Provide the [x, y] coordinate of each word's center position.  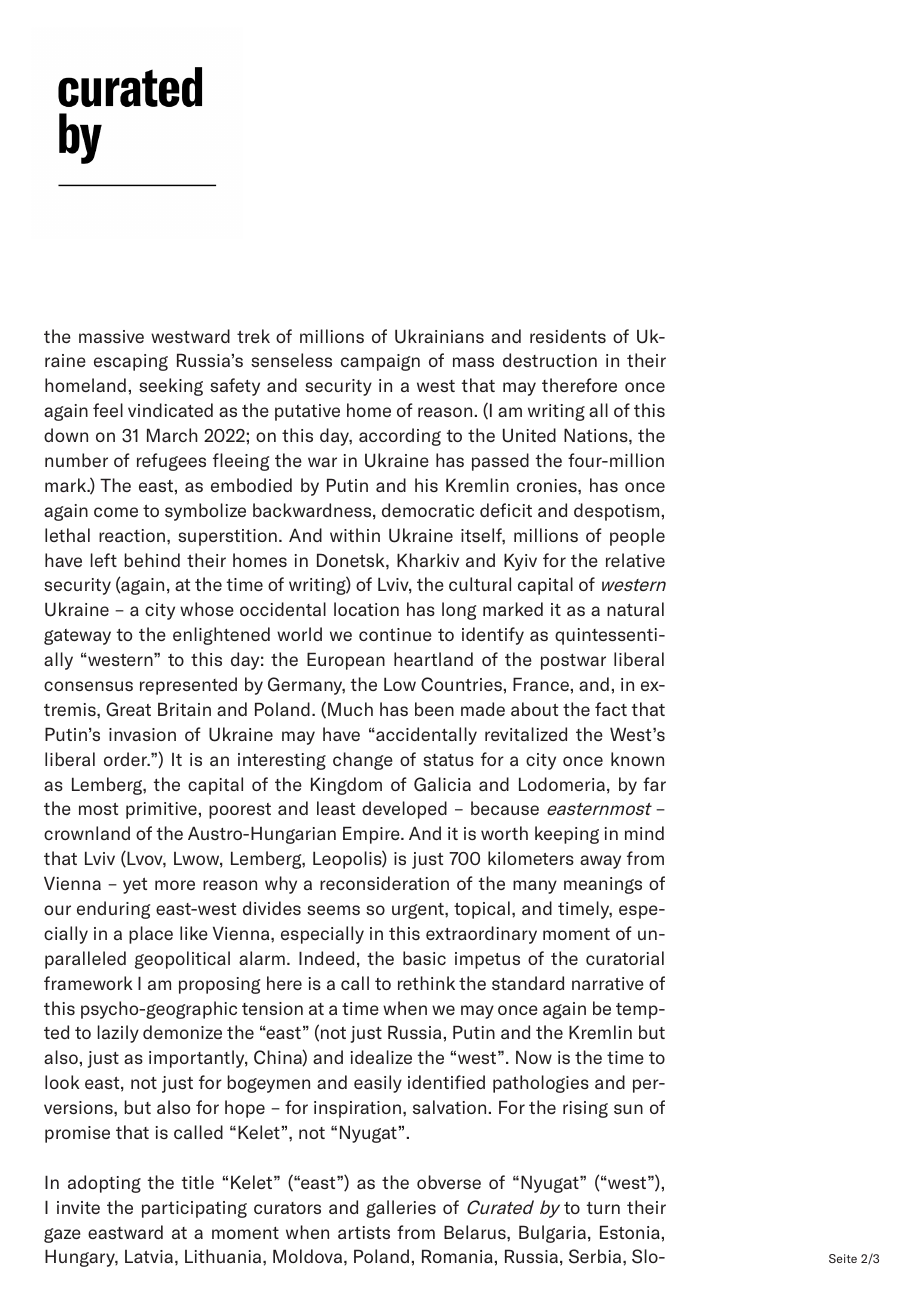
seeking [171, 387]
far [654, 784]
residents [568, 336]
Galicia [442, 784]
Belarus [476, 1232]
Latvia [149, 1256]
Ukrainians [439, 336]
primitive [161, 810]
